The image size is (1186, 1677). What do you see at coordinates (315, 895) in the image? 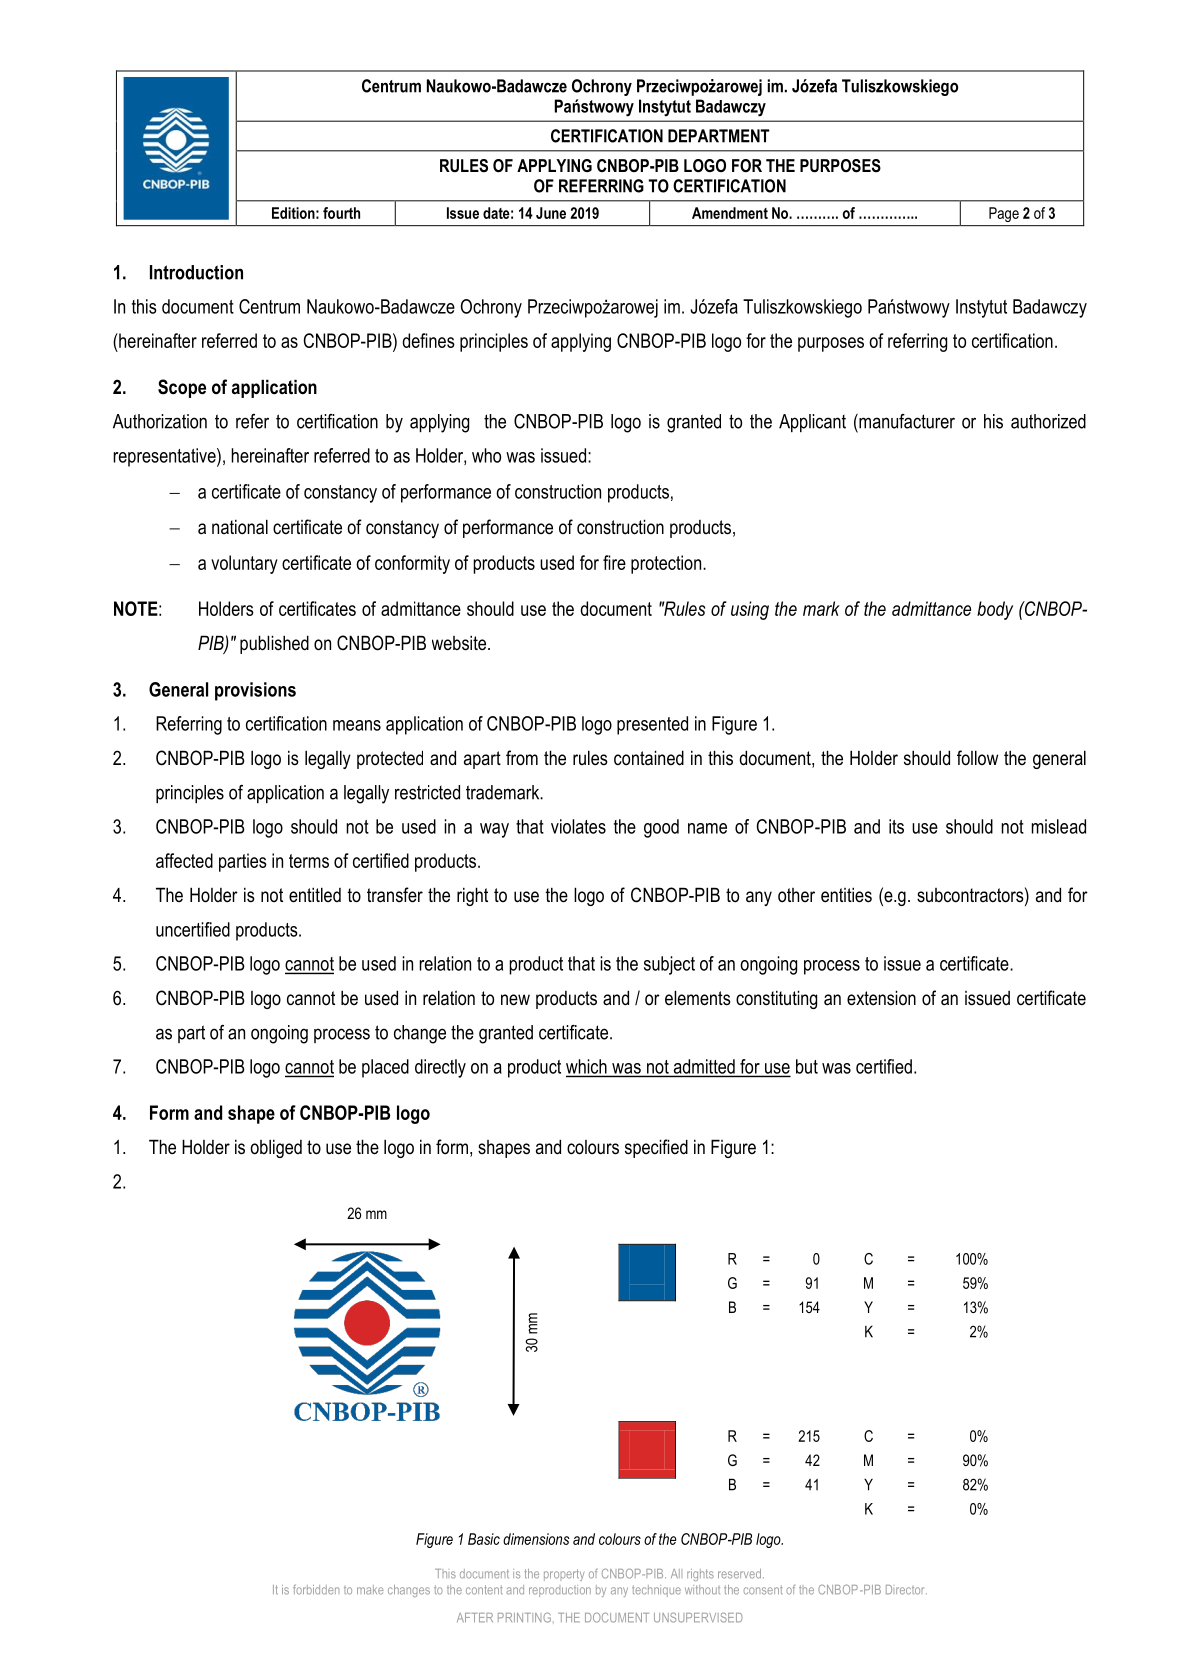
I see `entitled` at bounding box center [315, 895].
